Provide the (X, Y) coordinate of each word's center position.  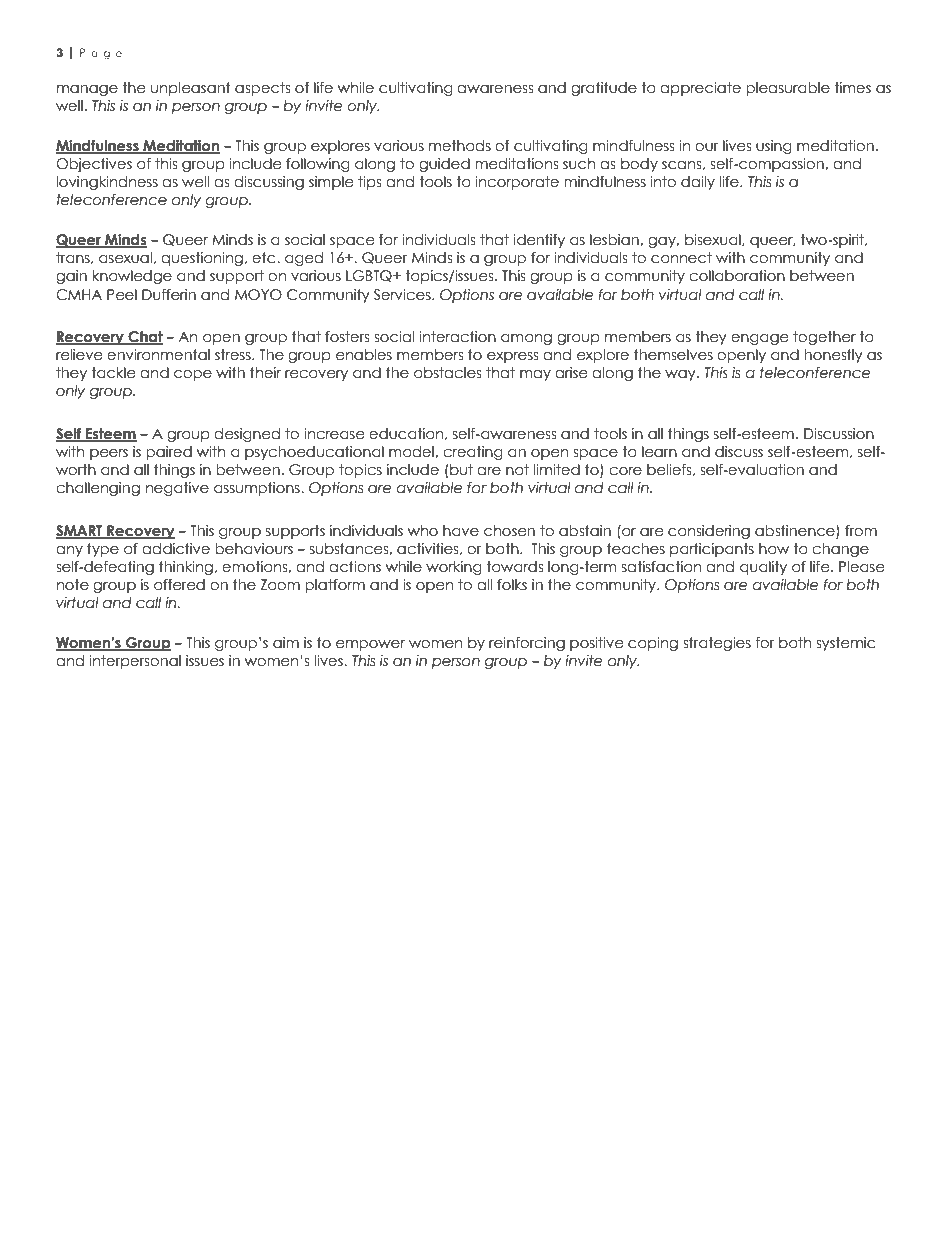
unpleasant (191, 89)
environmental (158, 355)
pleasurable (788, 89)
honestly (833, 356)
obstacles (447, 373)
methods (460, 146)
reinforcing (527, 644)
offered (179, 585)
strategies (717, 644)
